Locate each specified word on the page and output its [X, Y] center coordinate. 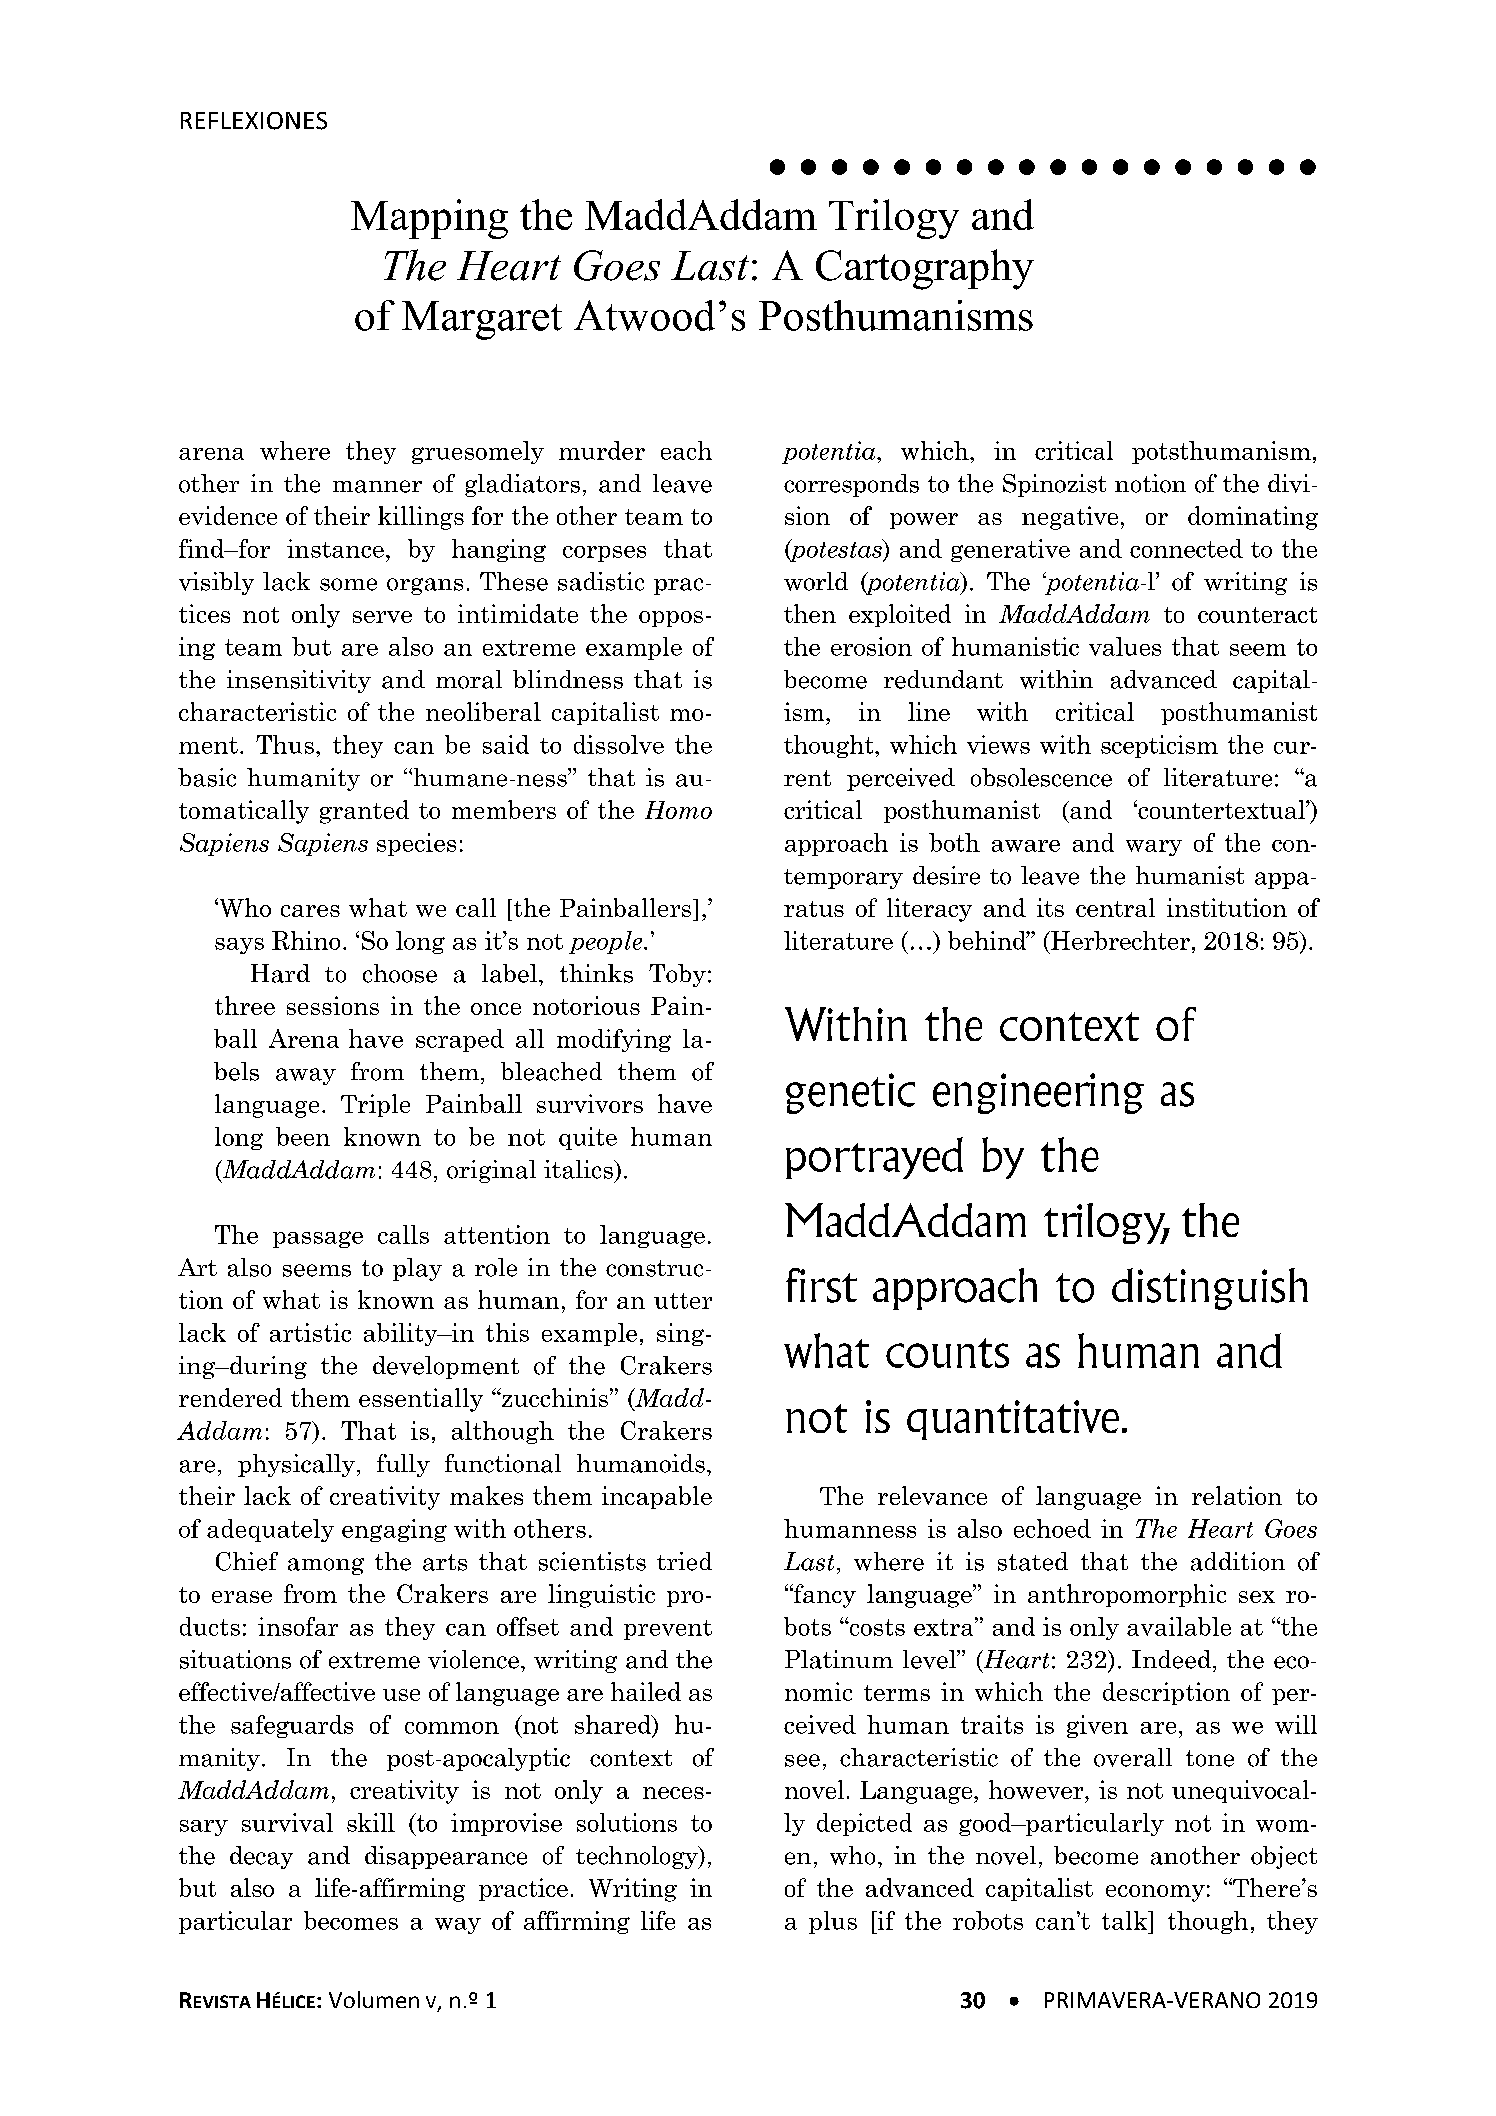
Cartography [925, 269]
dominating [1253, 518]
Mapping [429, 219]
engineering [1038, 1093]
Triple [375, 1105]
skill [371, 1822]
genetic [850, 1093]
